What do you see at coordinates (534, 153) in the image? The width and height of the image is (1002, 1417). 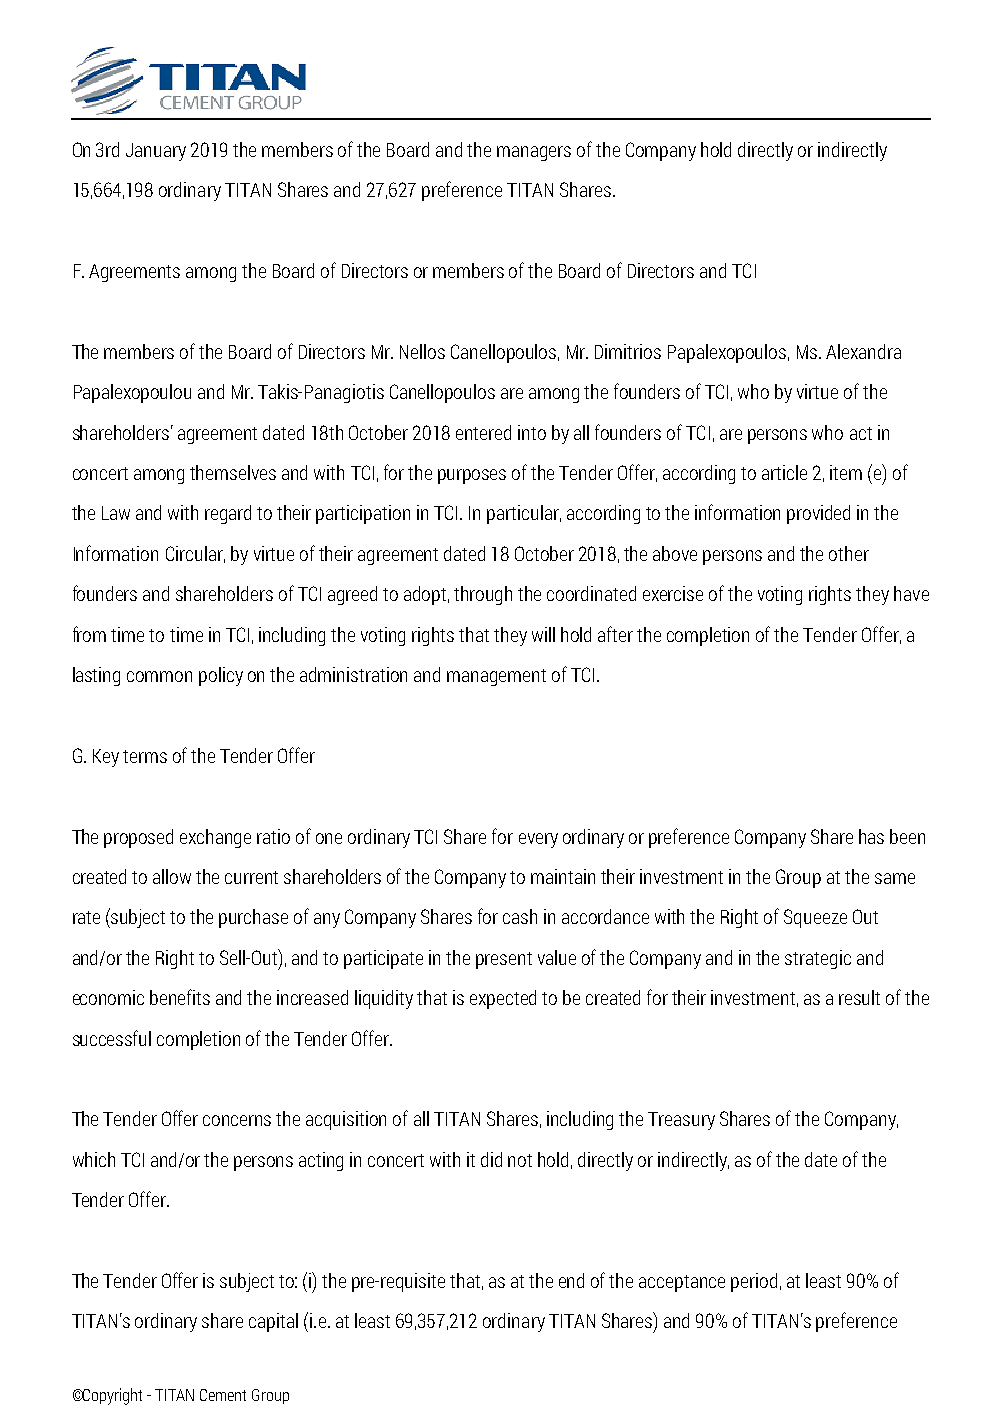 I see `managers` at bounding box center [534, 153].
